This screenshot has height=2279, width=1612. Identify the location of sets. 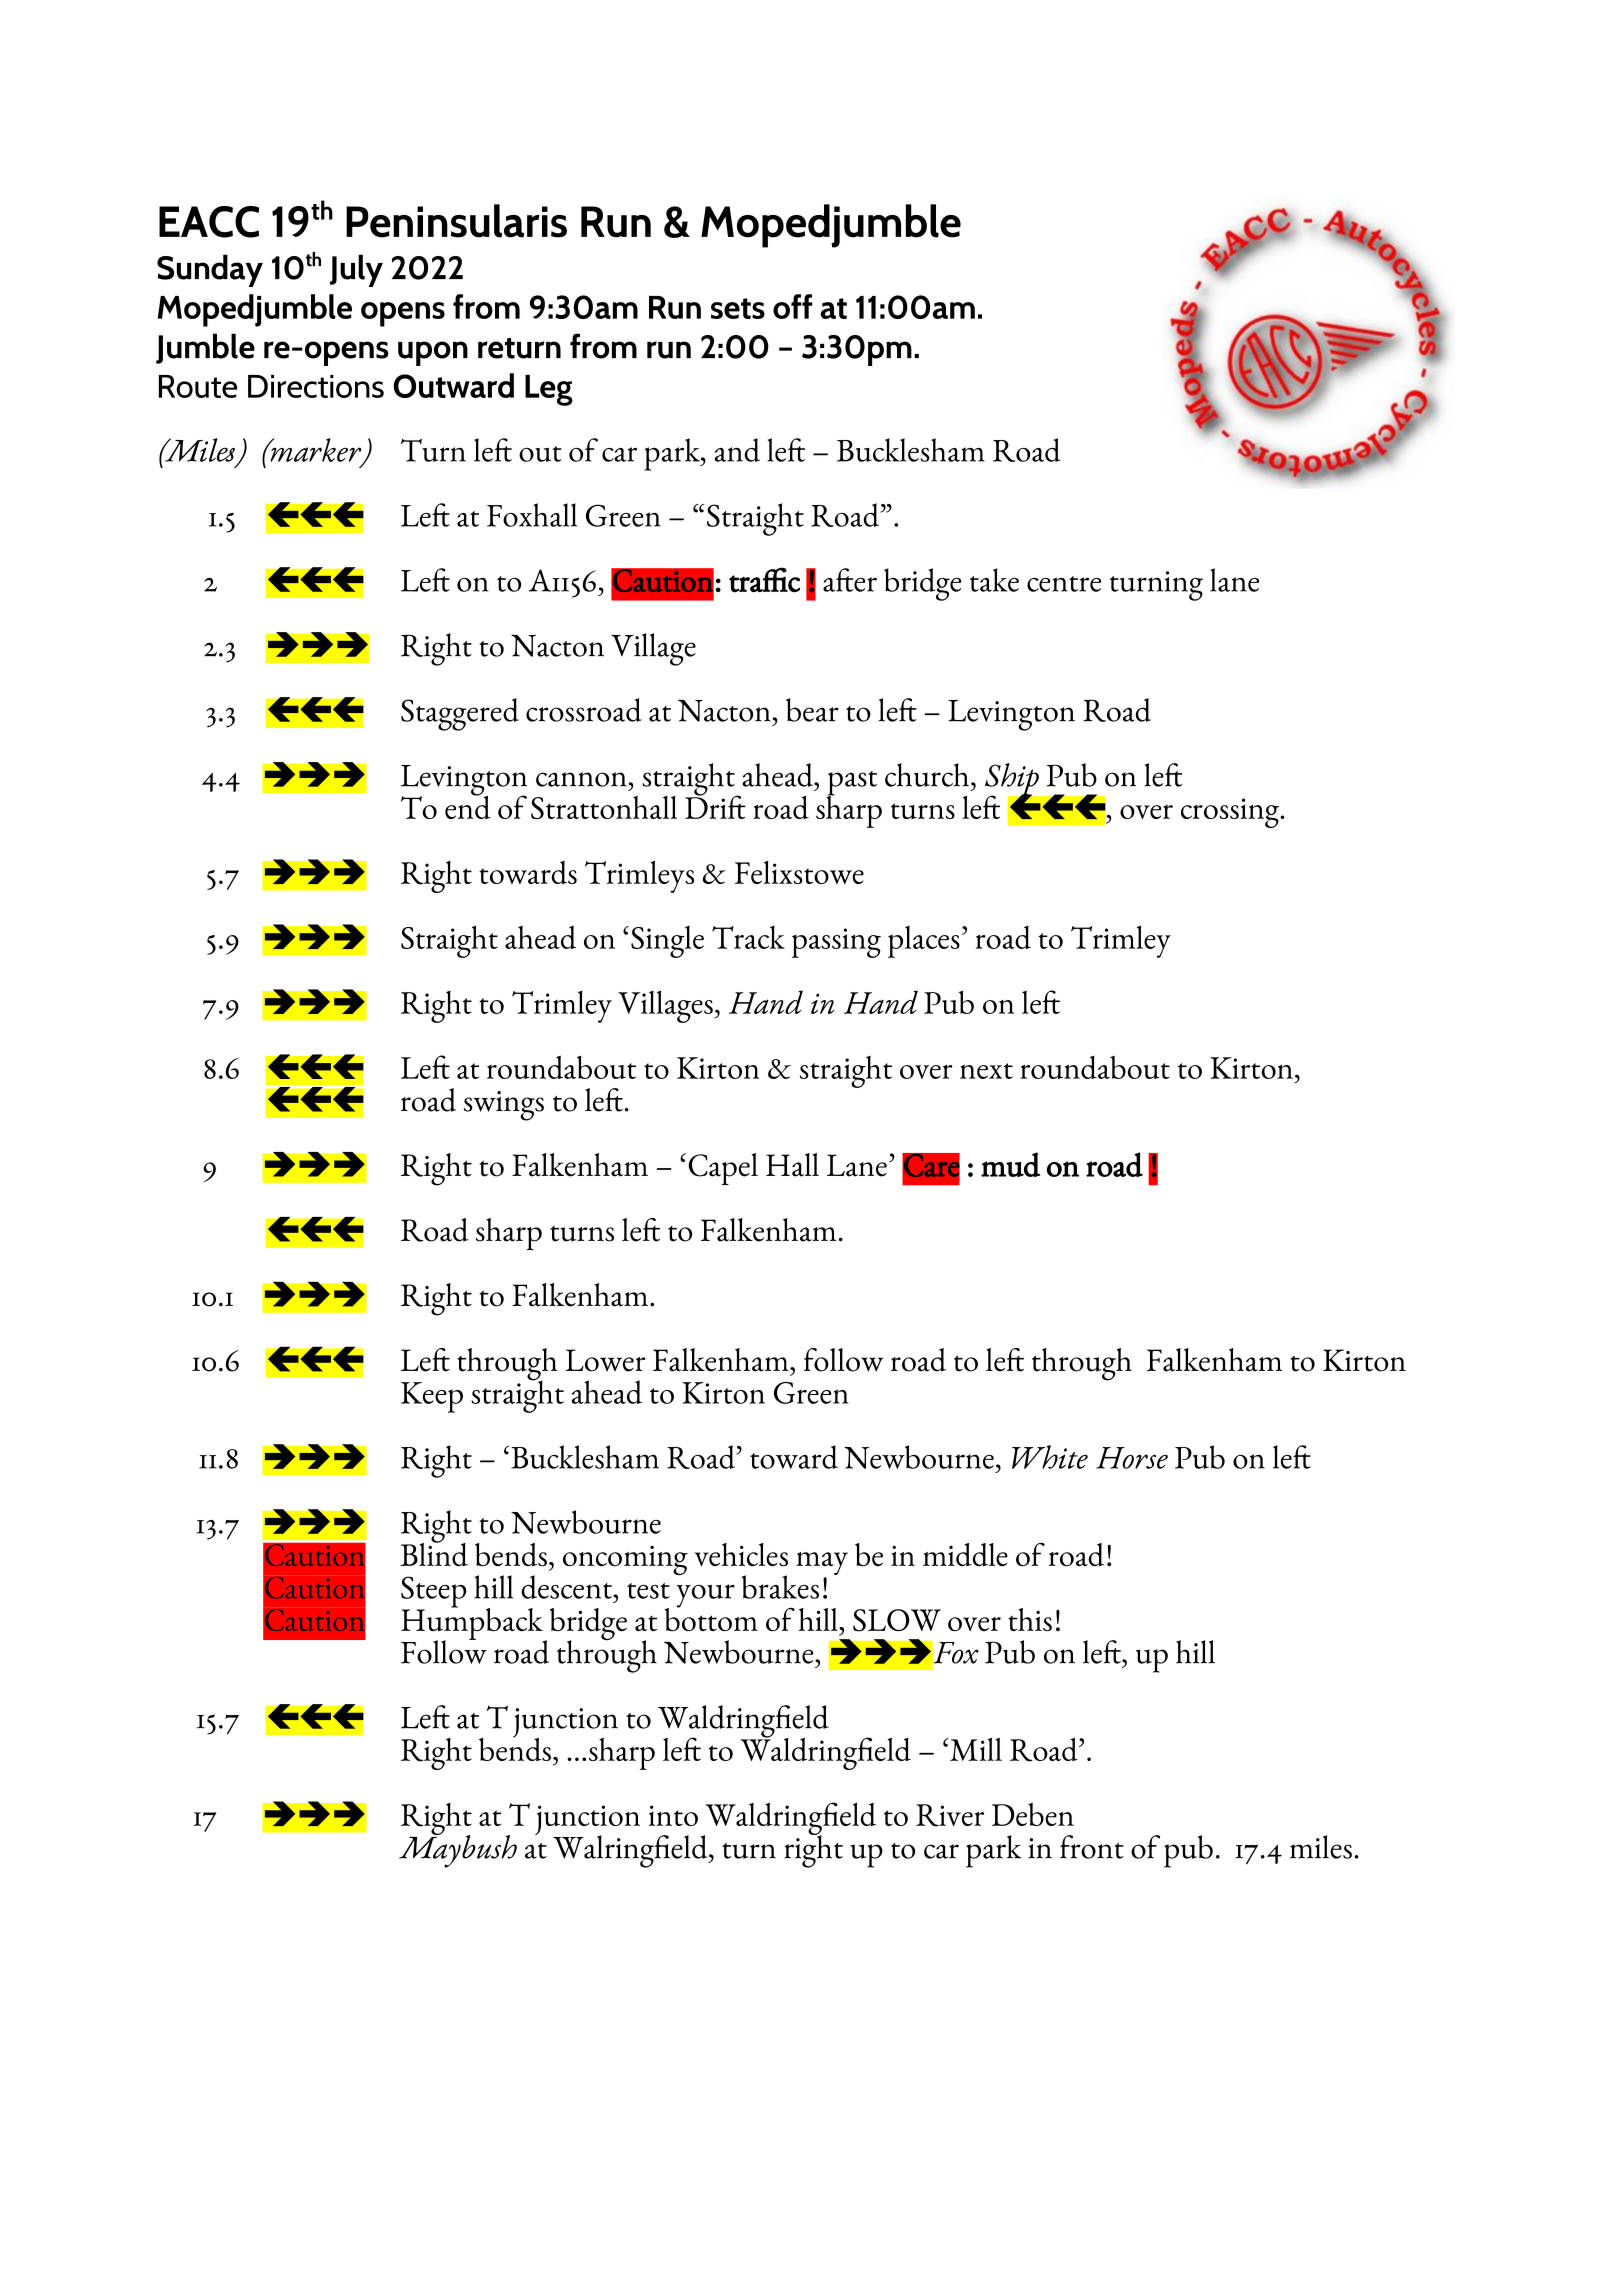
(738, 308).
